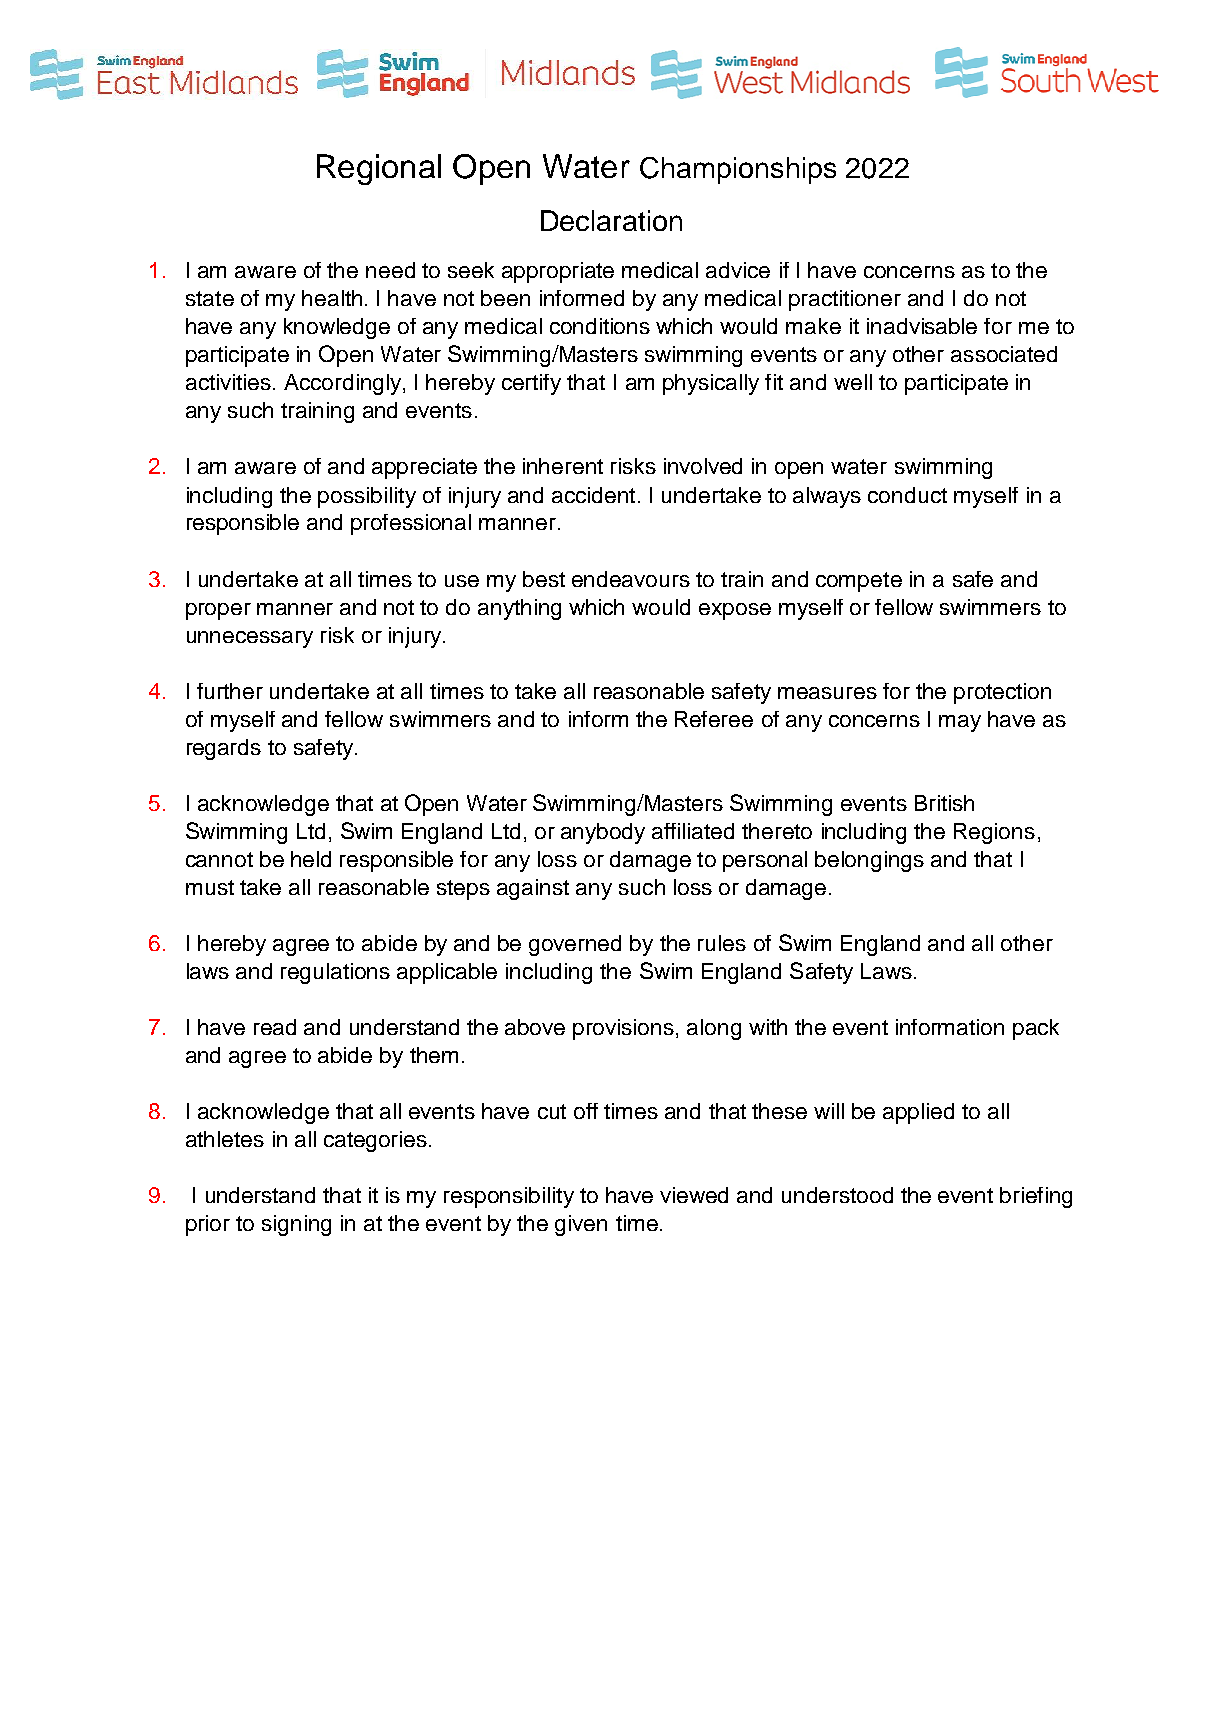 The width and height of the screenshot is (1223, 1729). What do you see at coordinates (869, 861) in the screenshot?
I see `belongings` at bounding box center [869, 861].
